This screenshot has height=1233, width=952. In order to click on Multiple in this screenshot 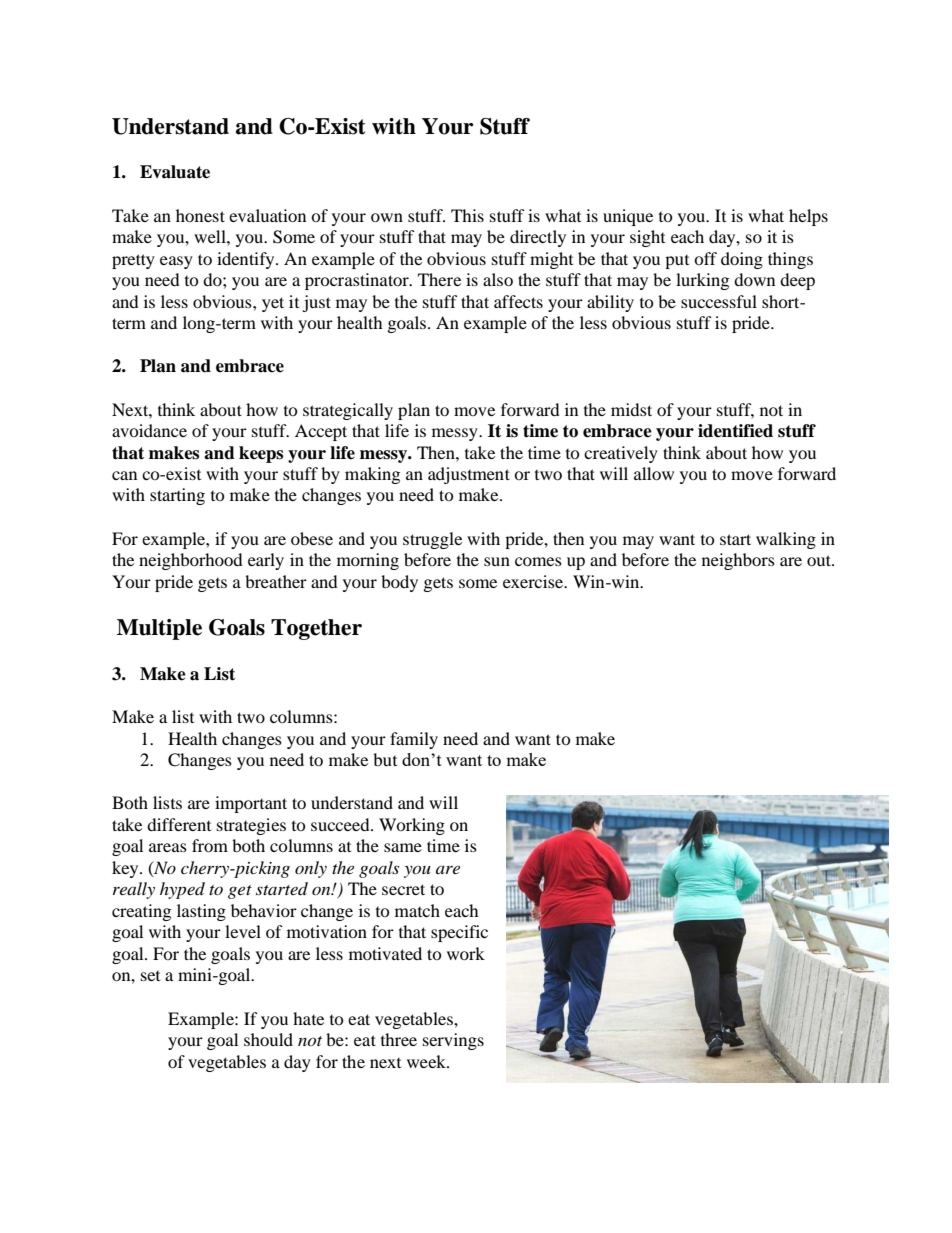, I will do `click(159, 629)`.
